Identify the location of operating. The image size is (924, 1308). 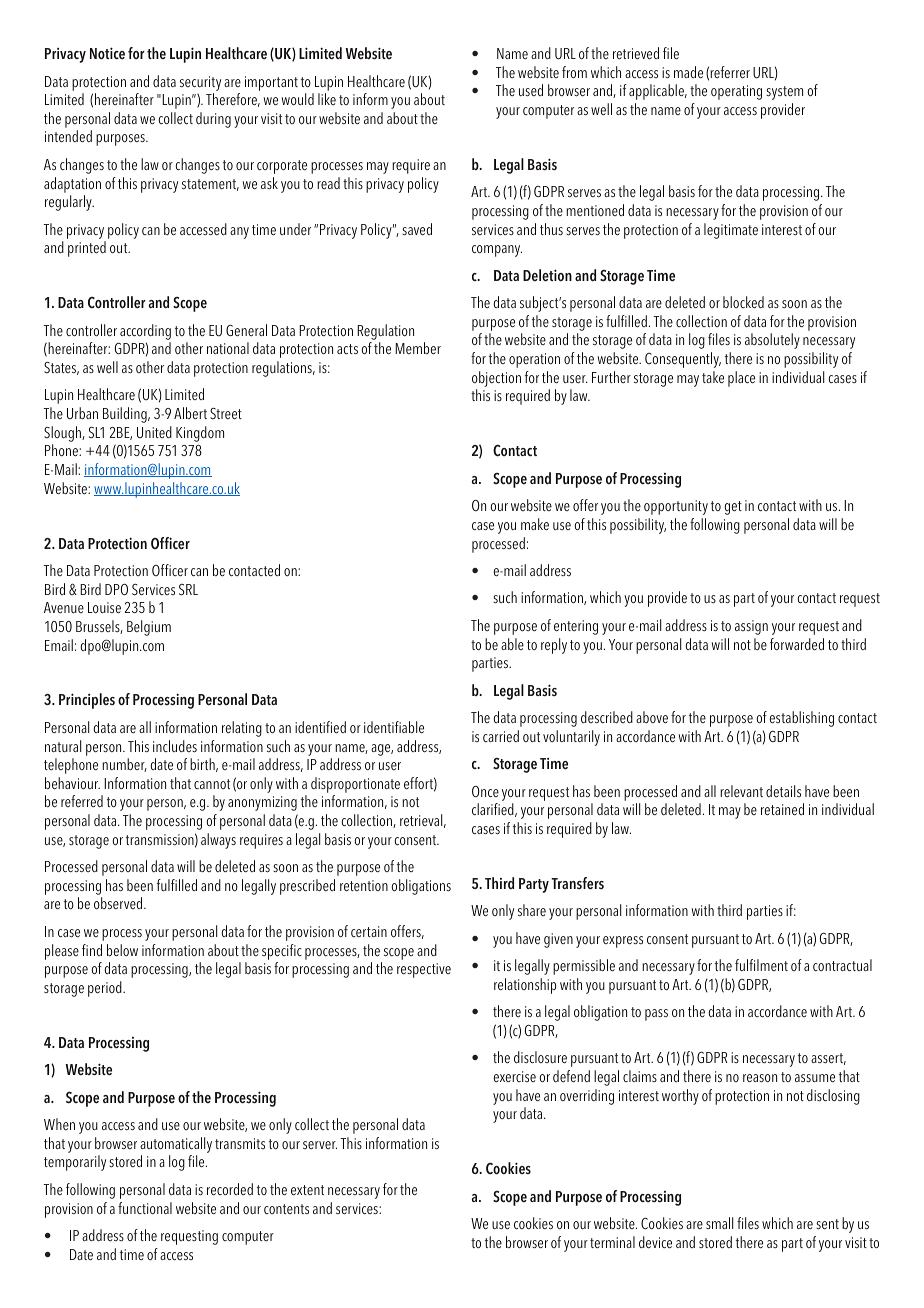
(736, 92).
